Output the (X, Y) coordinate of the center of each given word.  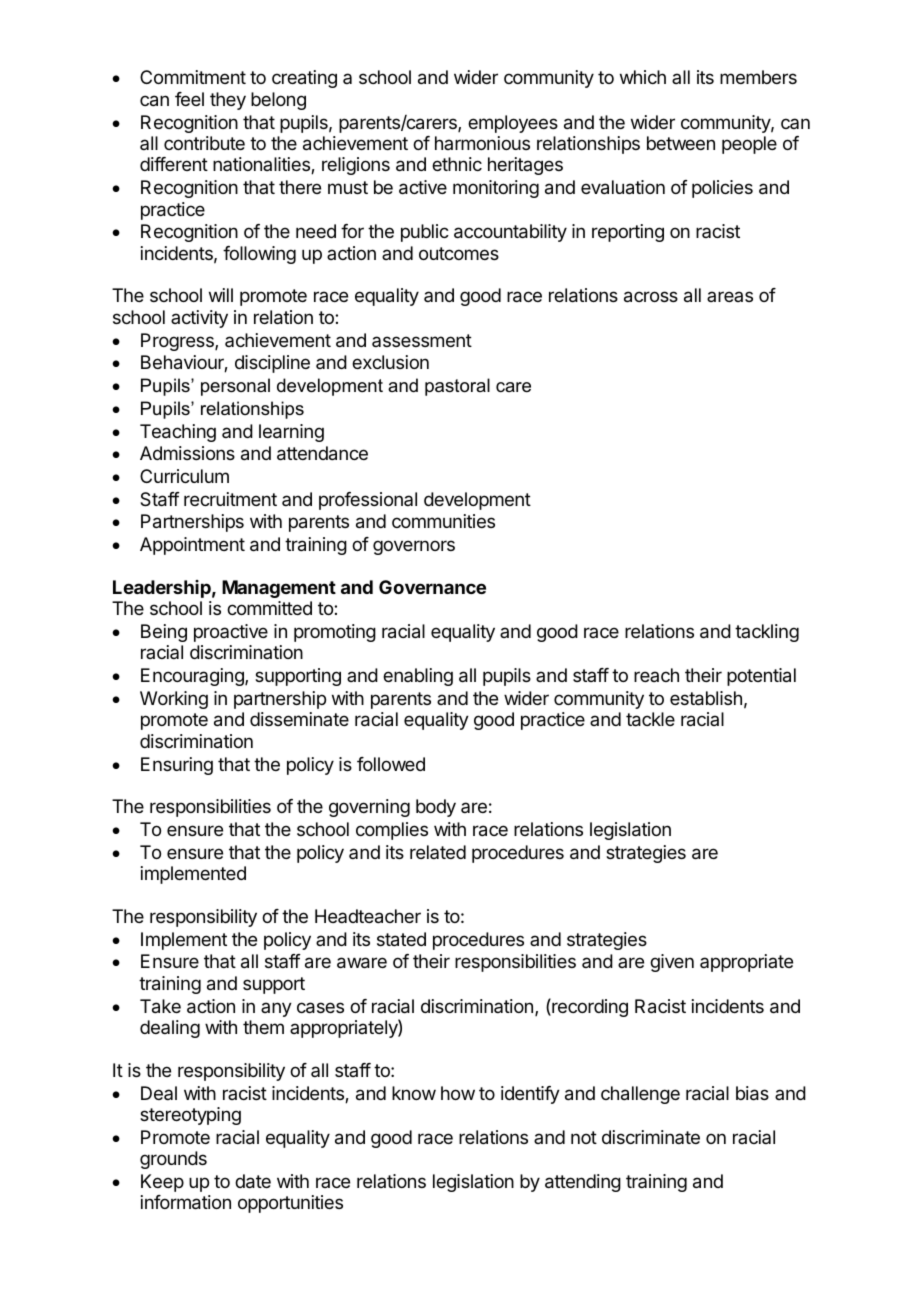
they (228, 101)
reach (656, 675)
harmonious (482, 143)
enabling (418, 677)
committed (269, 608)
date (253, 1181)
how (458, 1093)
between (681, 143)
